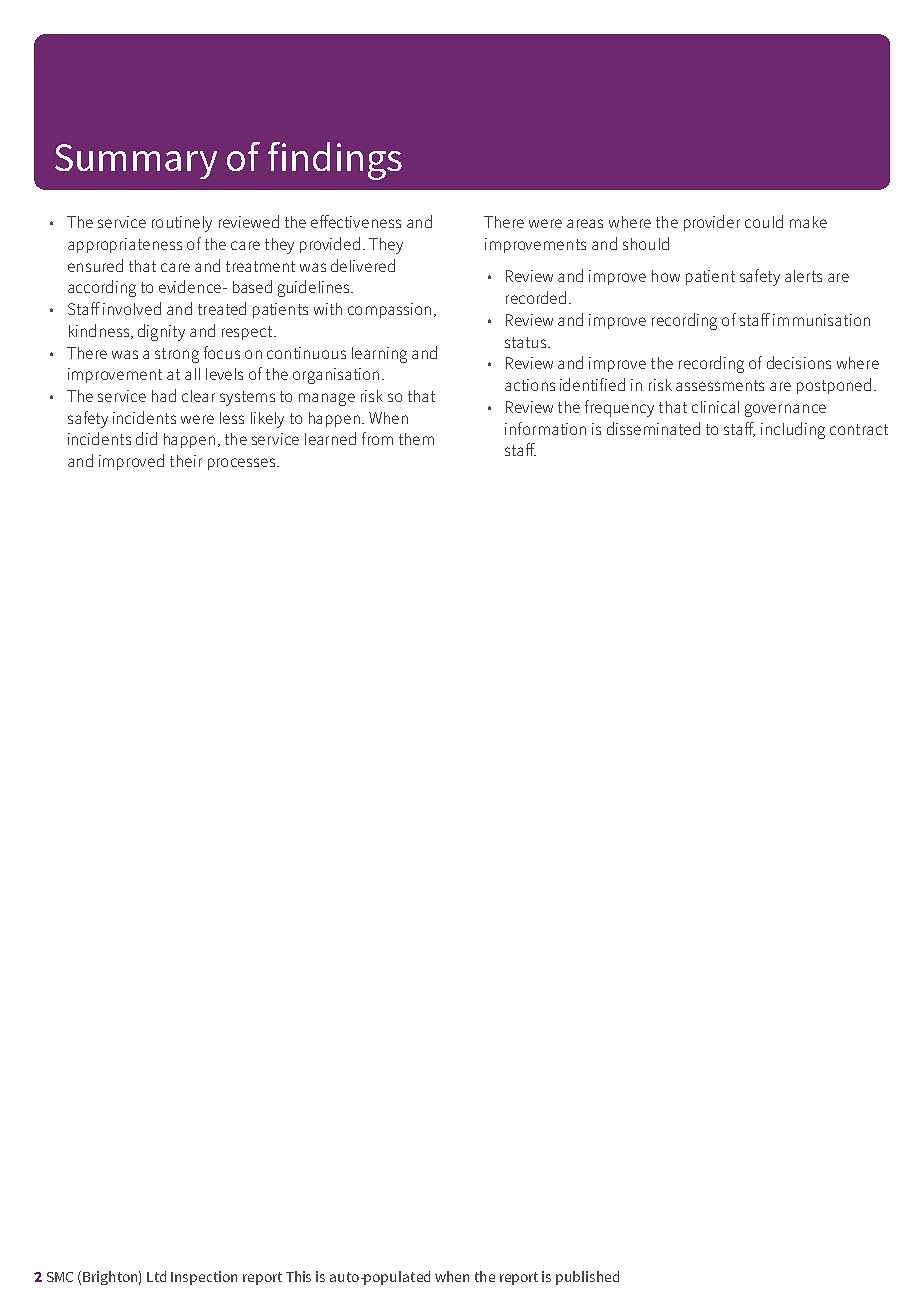 The width and height of the document is (924, 1308). What do you see at coordinates (793, 430) in the document?
I see `including` at bounding box center [793, 430].
